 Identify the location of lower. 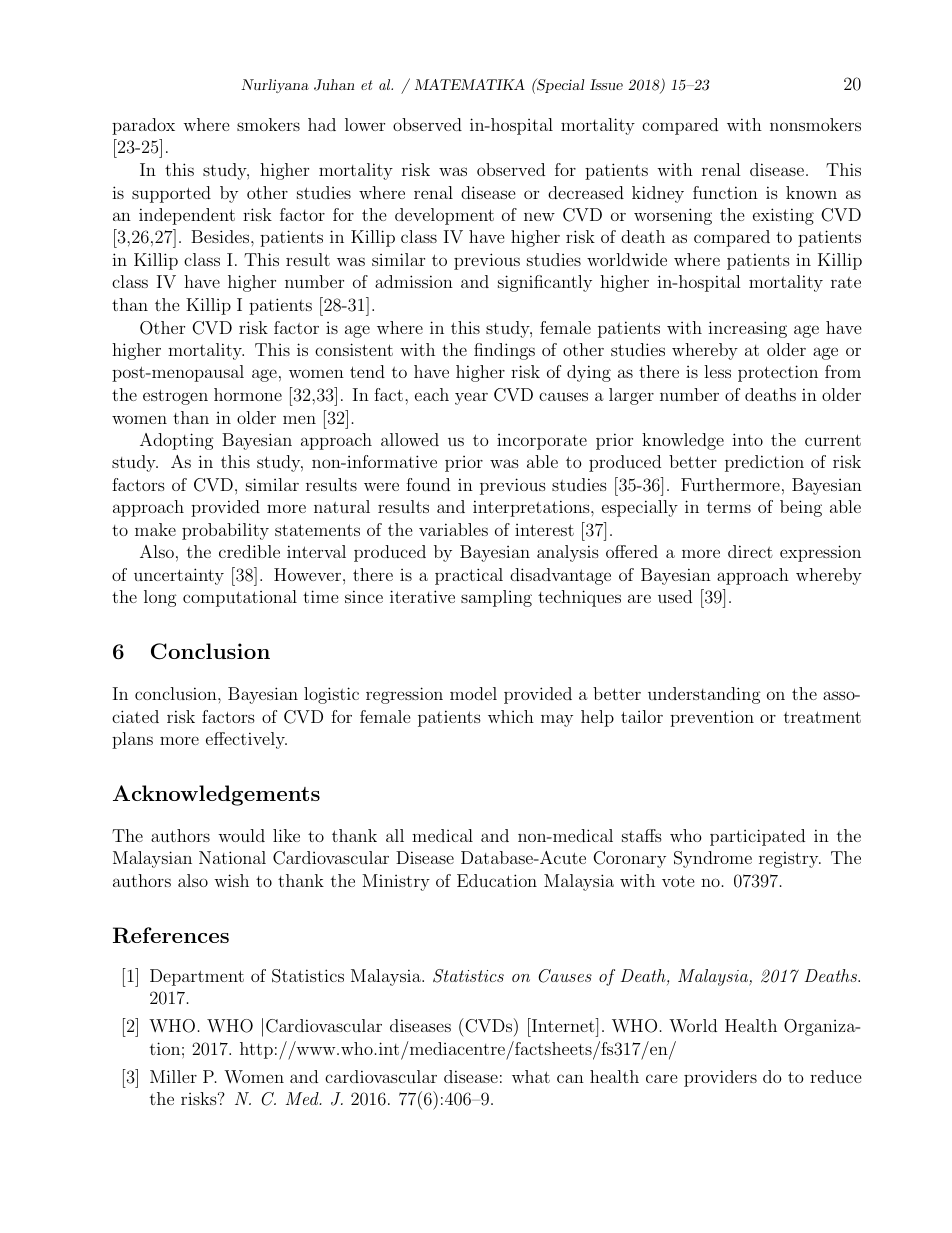
(365, 124).
